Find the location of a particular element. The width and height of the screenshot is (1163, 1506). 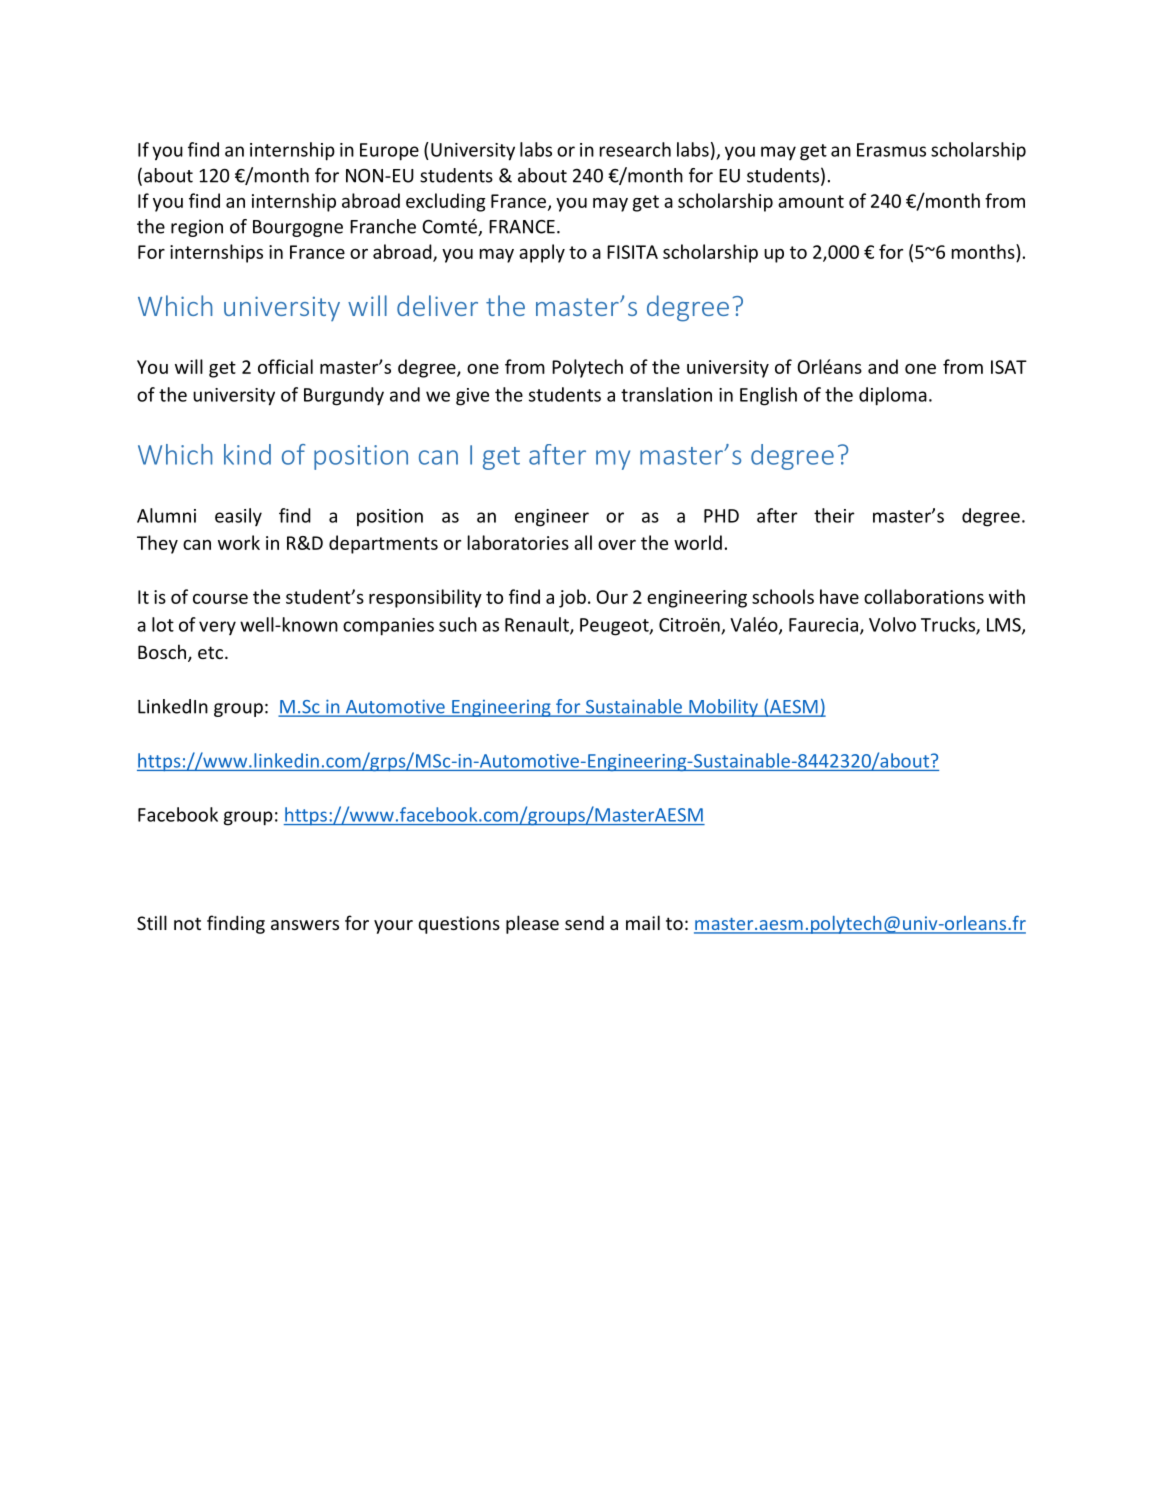

research is located at coordinates (635, 149).
